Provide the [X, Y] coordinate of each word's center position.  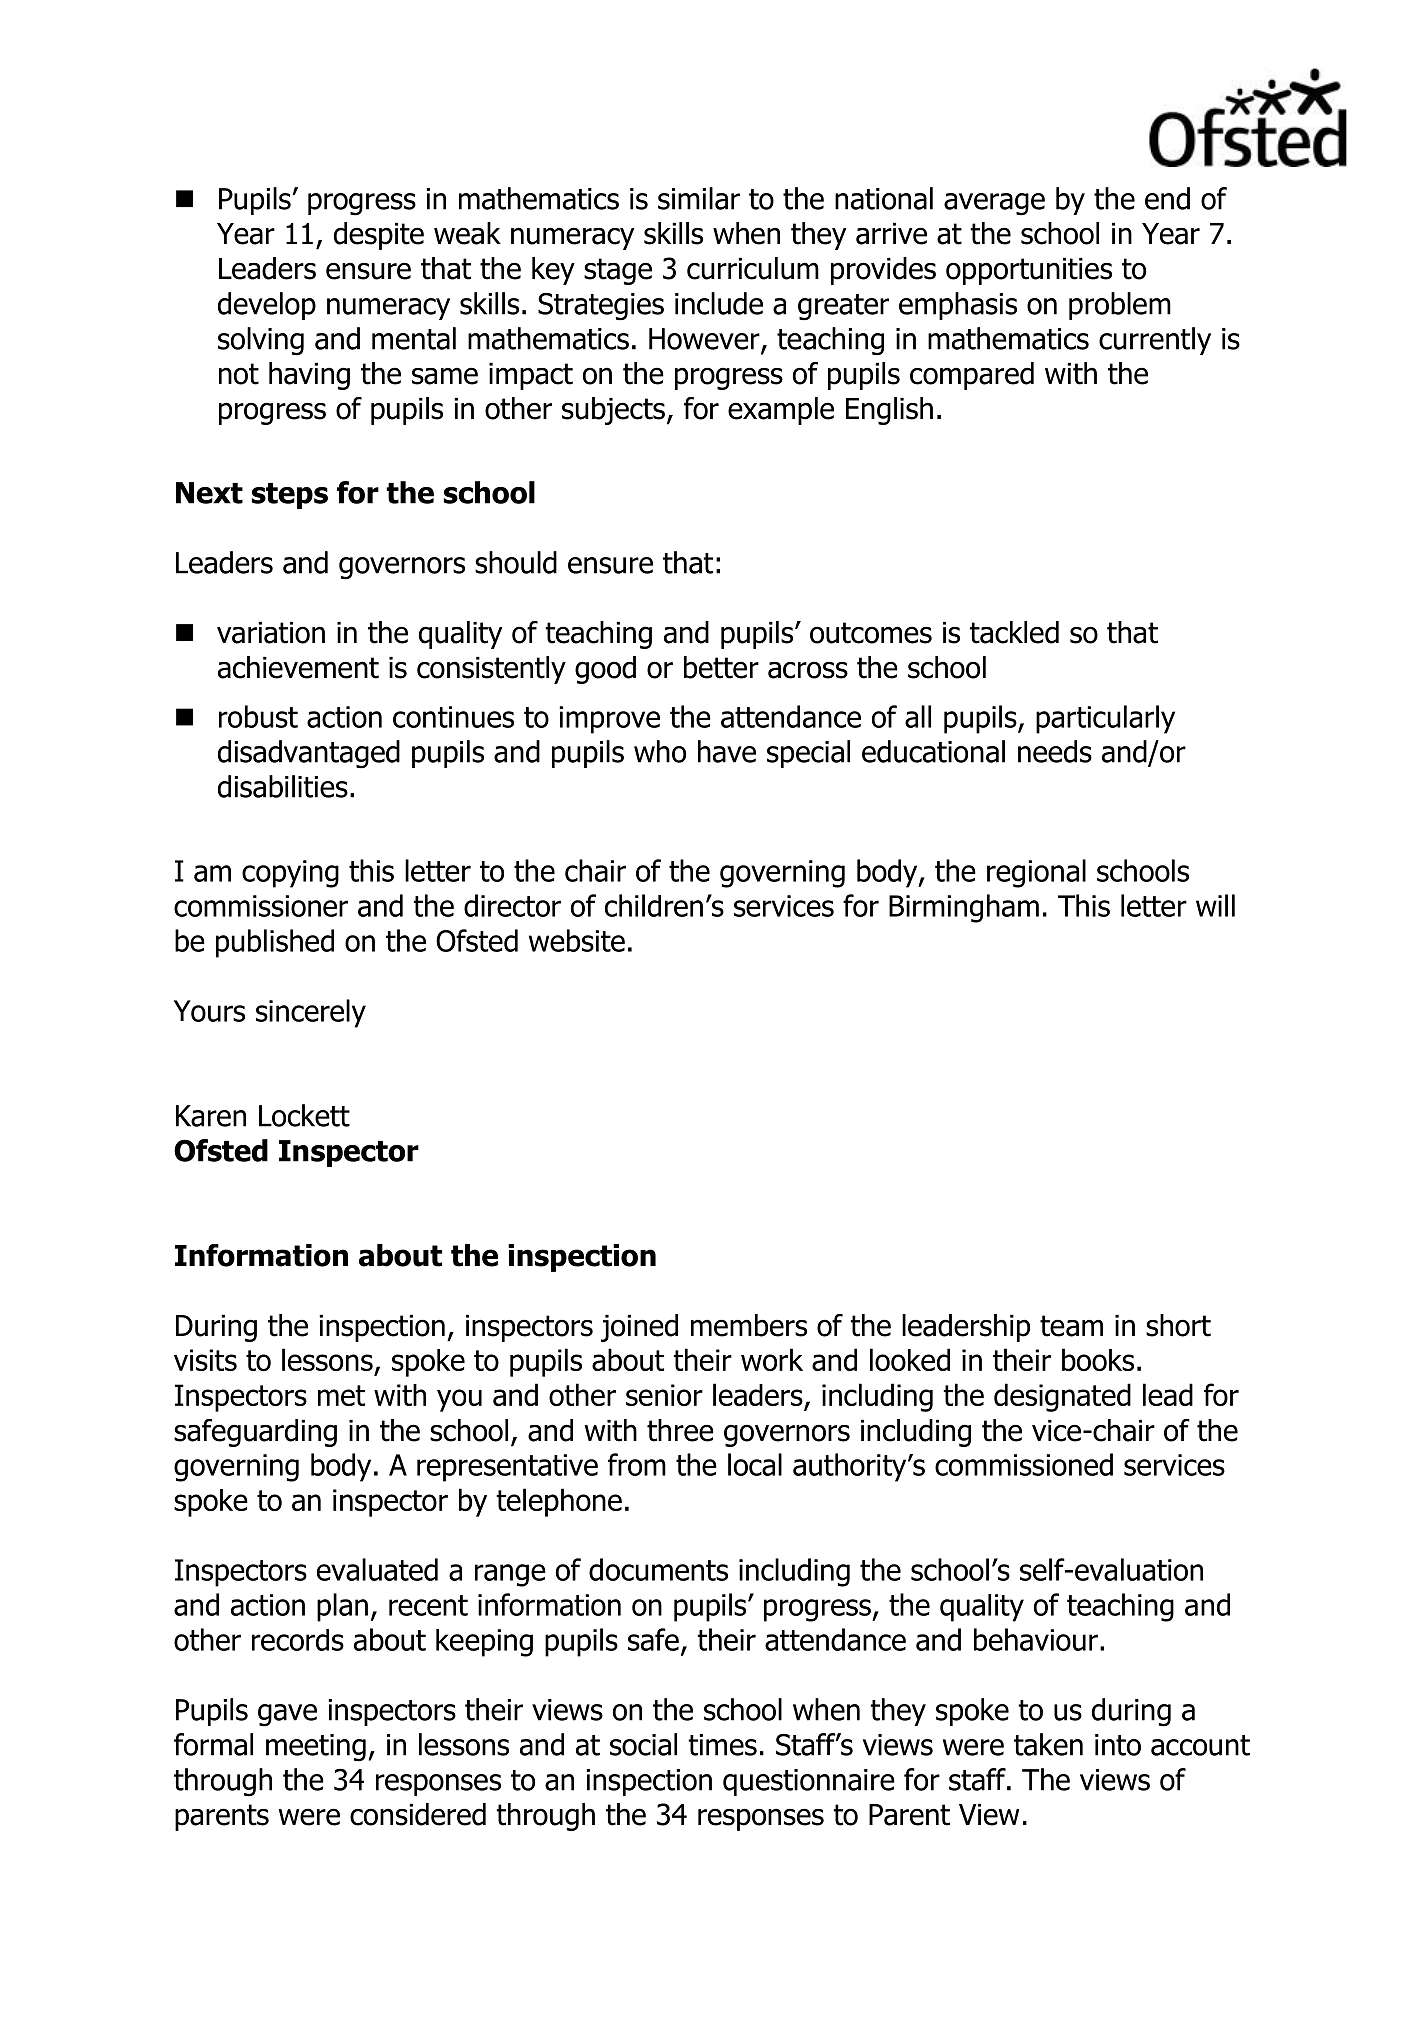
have [727, 751]
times [722, 1745]
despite [379, 236]
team [1071, 1326]
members [749, 1325]
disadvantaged [309, 754]
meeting [316, 1748]
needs [1055, 751]
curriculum [753, 268]
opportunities [1029, 271]
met [341, 1395]
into [1118, 1745]
